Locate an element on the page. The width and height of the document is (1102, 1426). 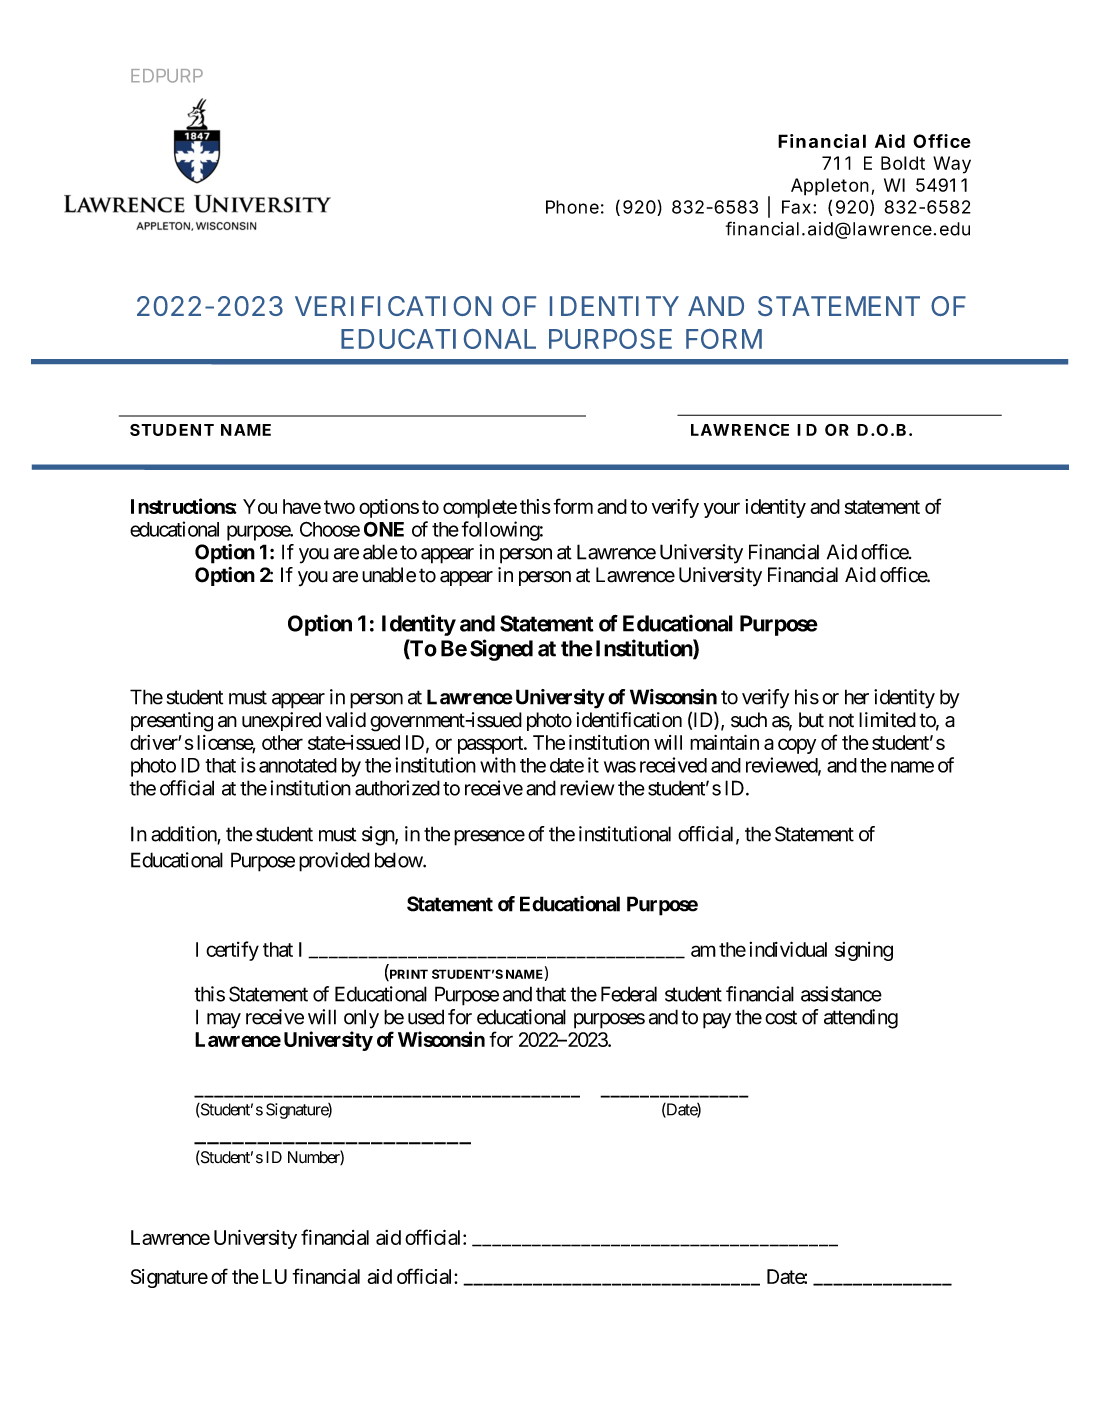
VERIFICATION is located at coordinates (393, 306).
